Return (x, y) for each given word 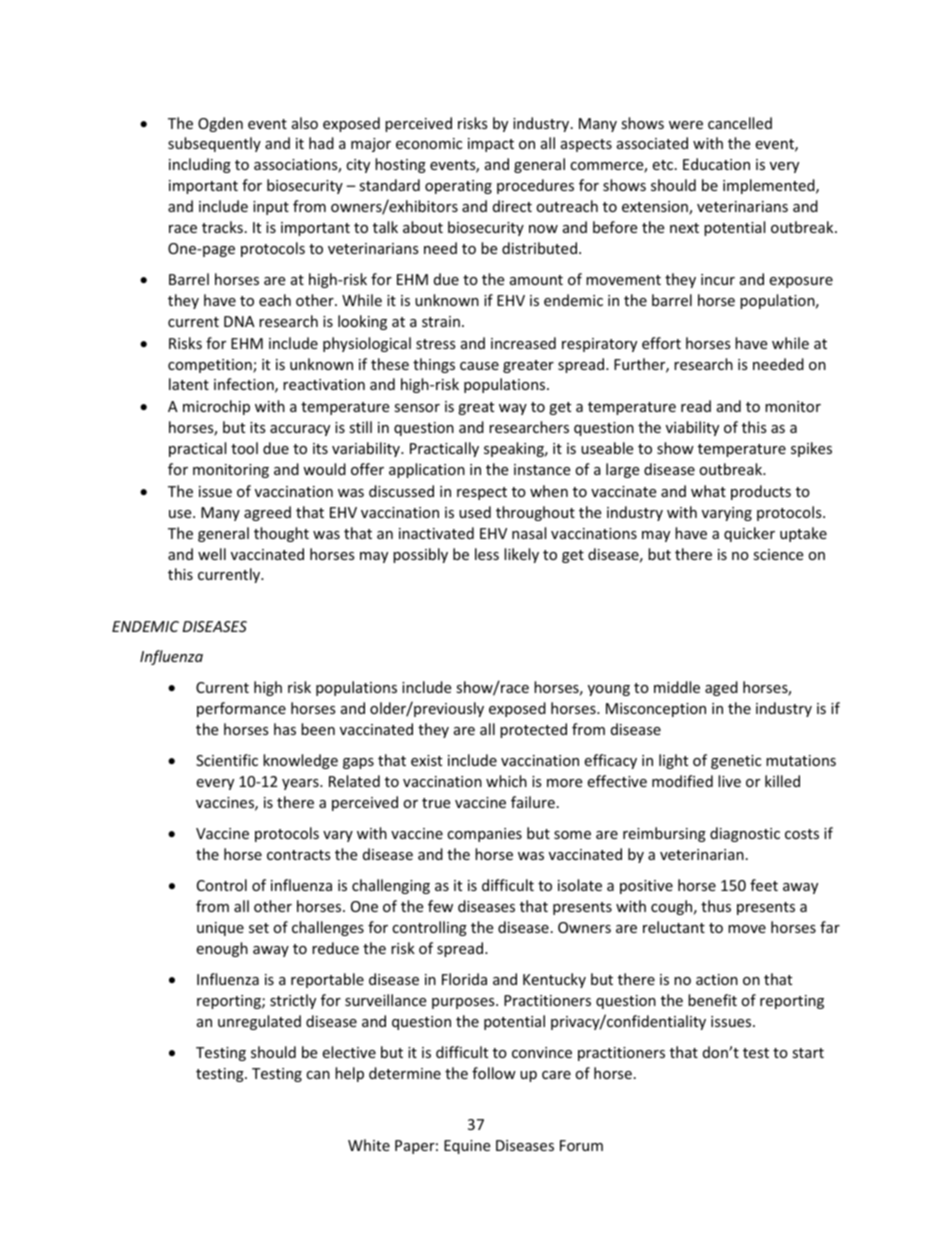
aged (721, 688)
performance (241, 709)
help (349, 1074)
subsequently (214, 144)
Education (716, 164)
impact (491, 145)
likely (521, 555)
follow (494, 1073)
